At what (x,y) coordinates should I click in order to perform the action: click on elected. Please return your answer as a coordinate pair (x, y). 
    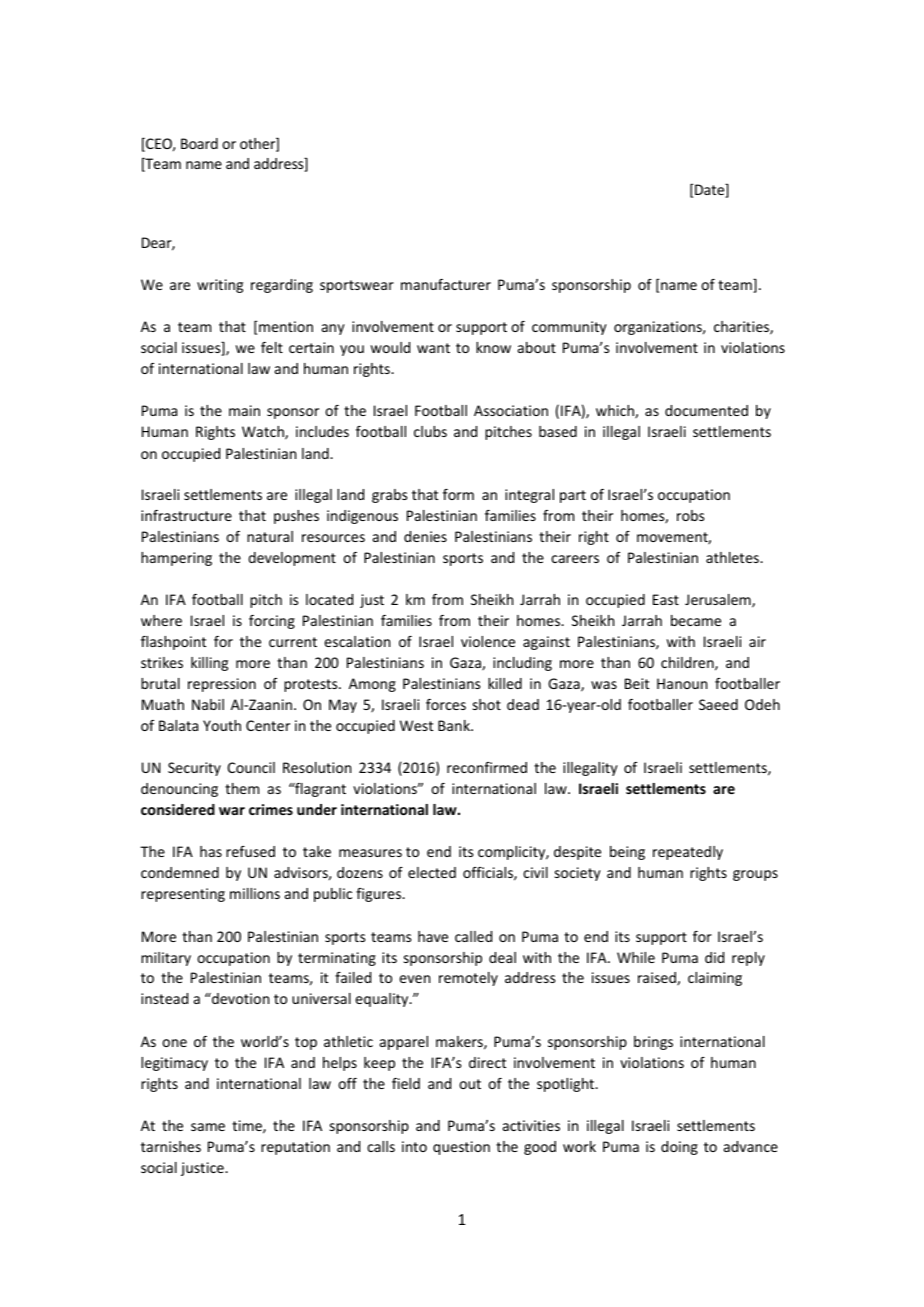
    Looking at the image, I should click on (432, 872).
